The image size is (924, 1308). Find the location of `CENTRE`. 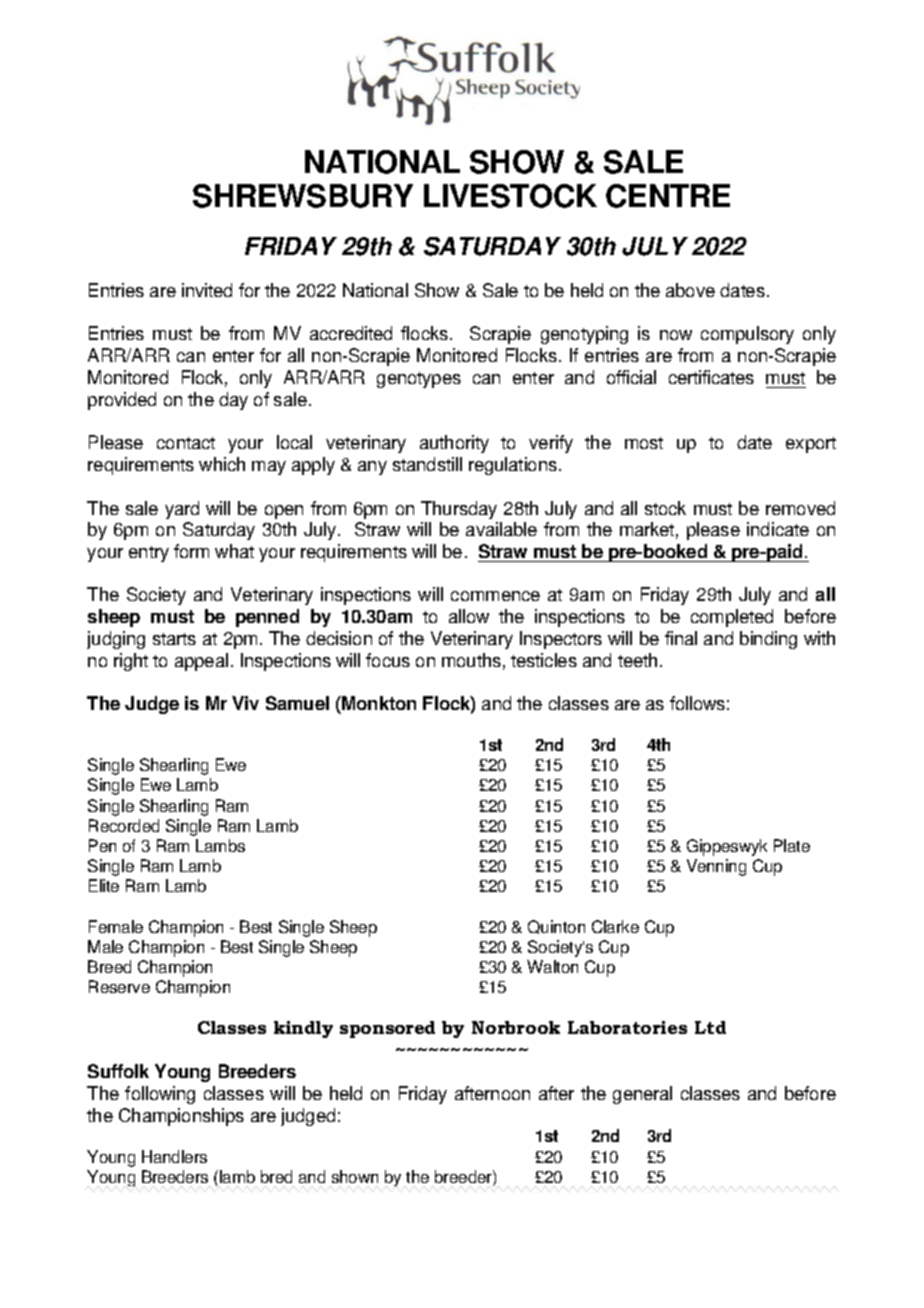

CENTRE is located at coordinates (668, 196).
